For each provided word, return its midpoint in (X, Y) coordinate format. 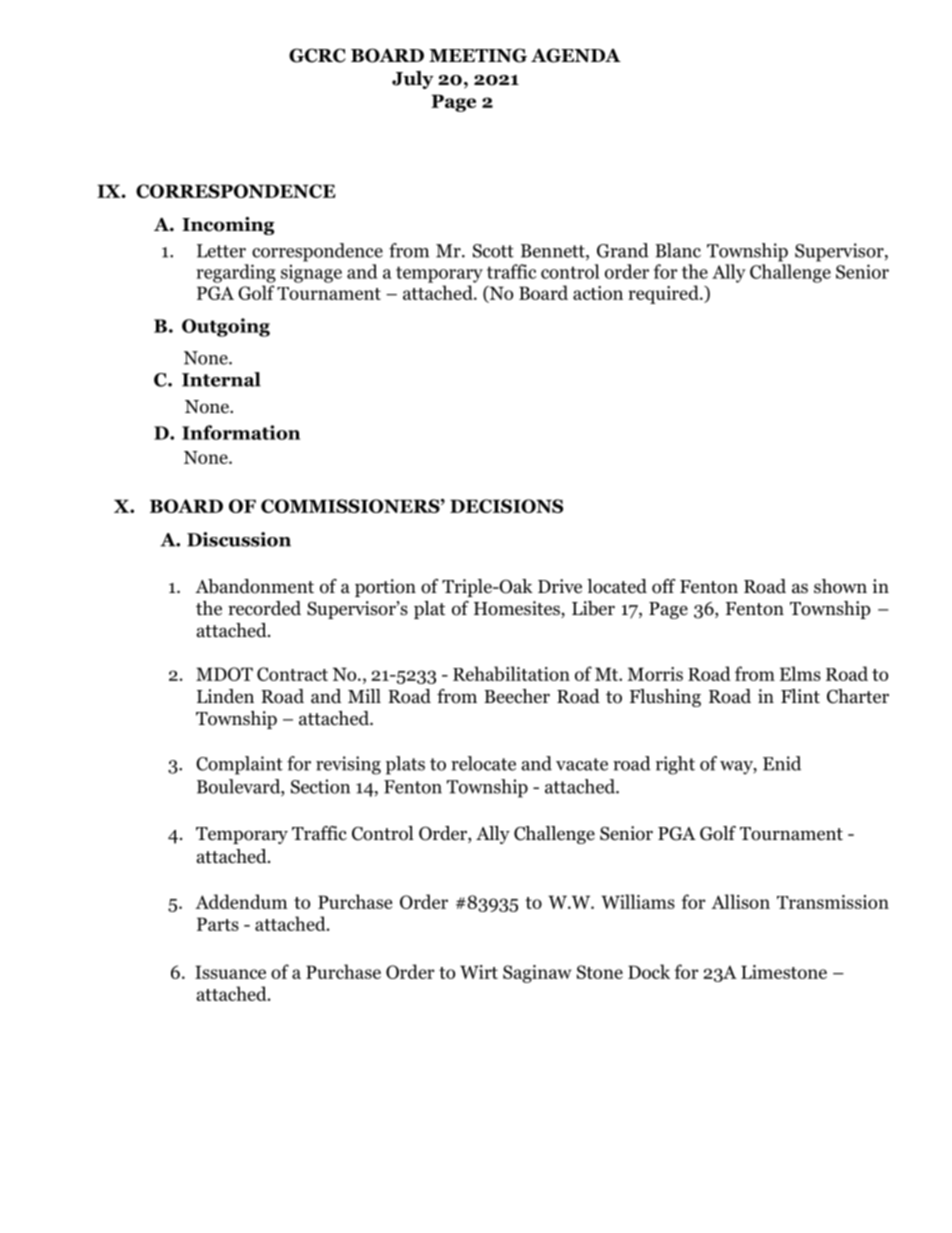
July (413, 80)
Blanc (678, 250)
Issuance (230, 972)
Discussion (239, 539)
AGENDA (576, 55)
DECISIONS (506, 506)
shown (840, 586)
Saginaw (537, 974)
